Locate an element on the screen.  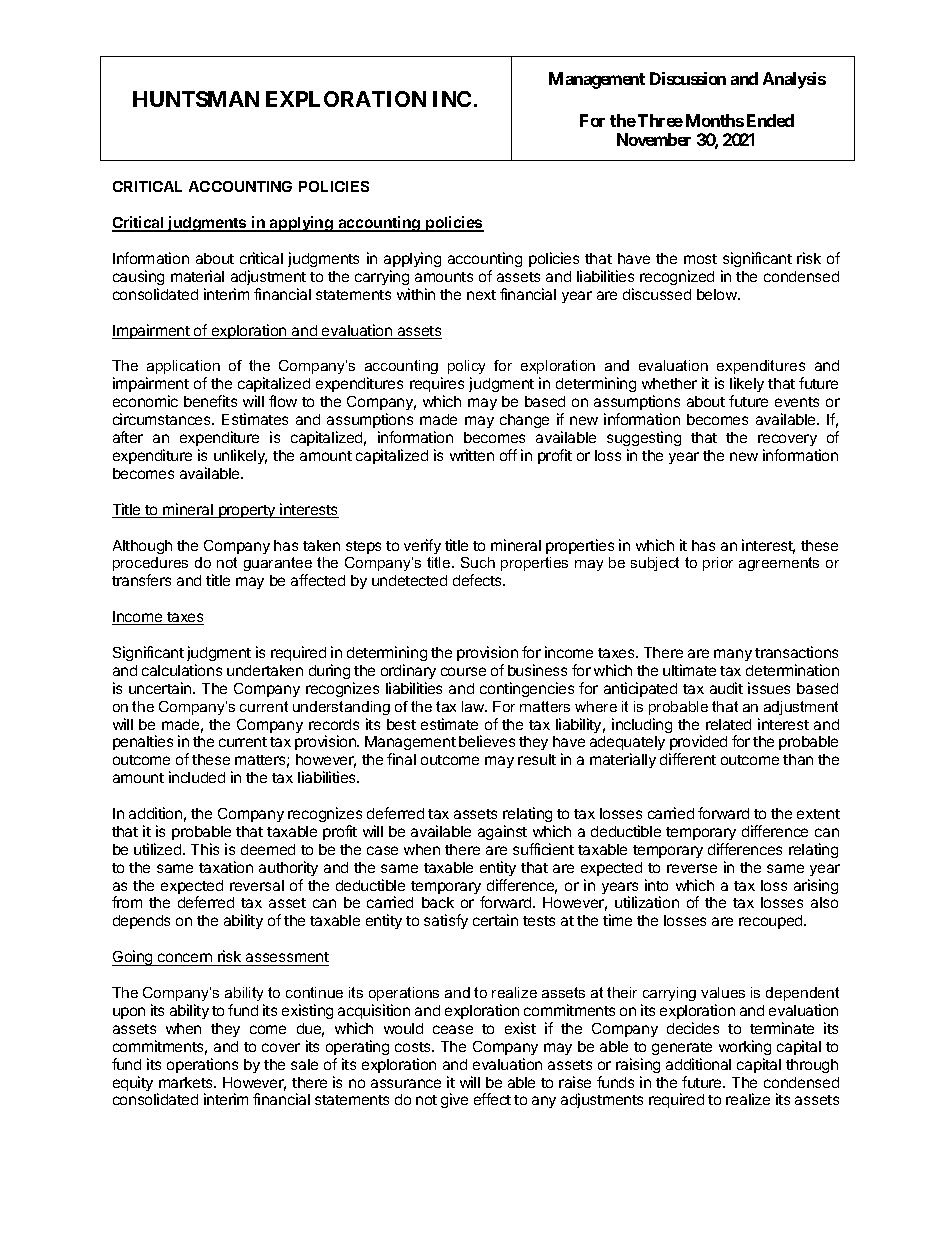
effect is located at coordinates (492, 1099).
